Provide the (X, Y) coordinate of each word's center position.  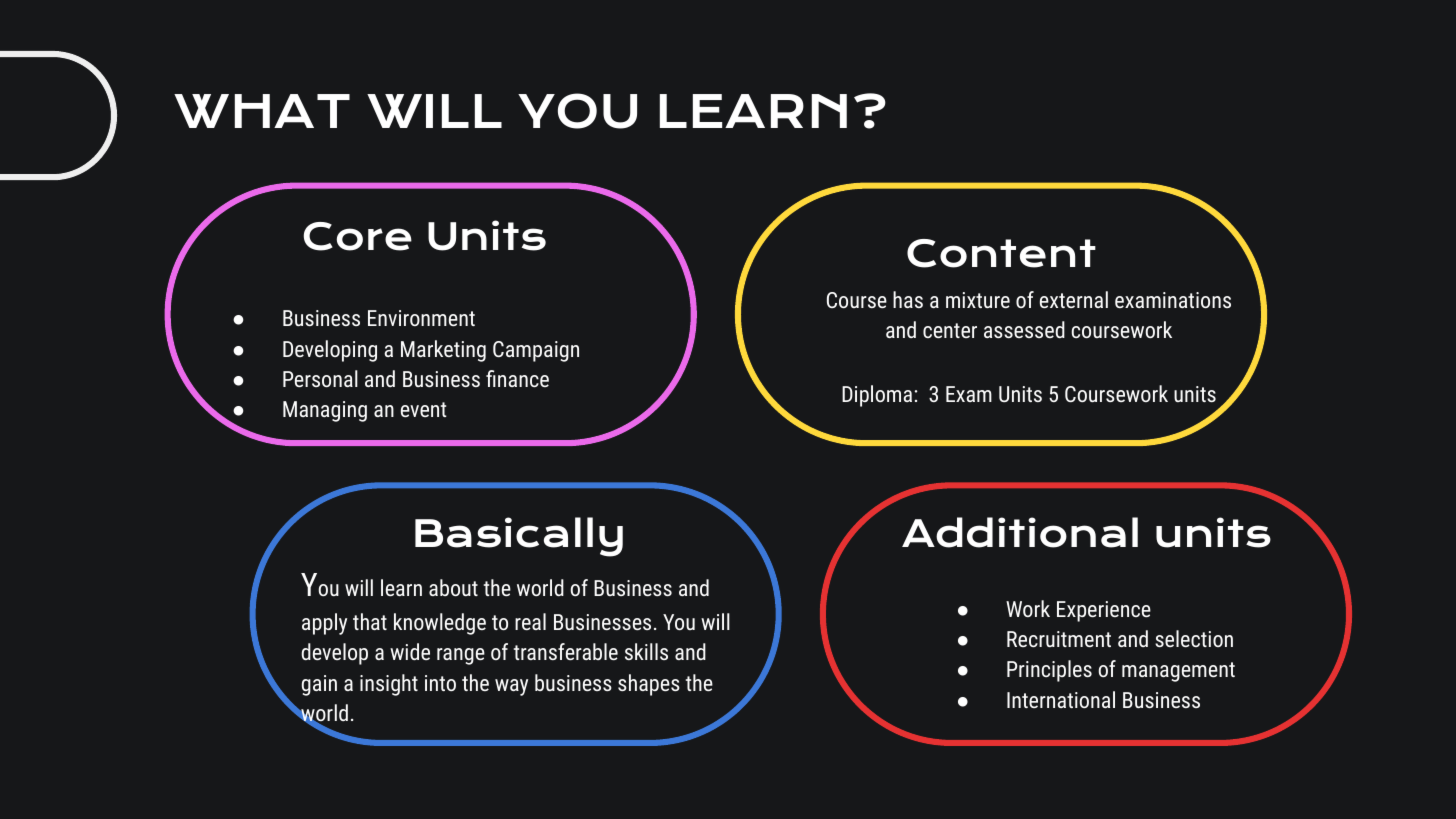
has (908, 299)
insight (389, 685)
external (1074, 299)
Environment (421, 318)
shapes (649, 685)
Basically (519, 537)
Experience (1104, 611)
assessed (1024, 329)
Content (1001, 253)
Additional (1020, 532)
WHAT (262, 111)
